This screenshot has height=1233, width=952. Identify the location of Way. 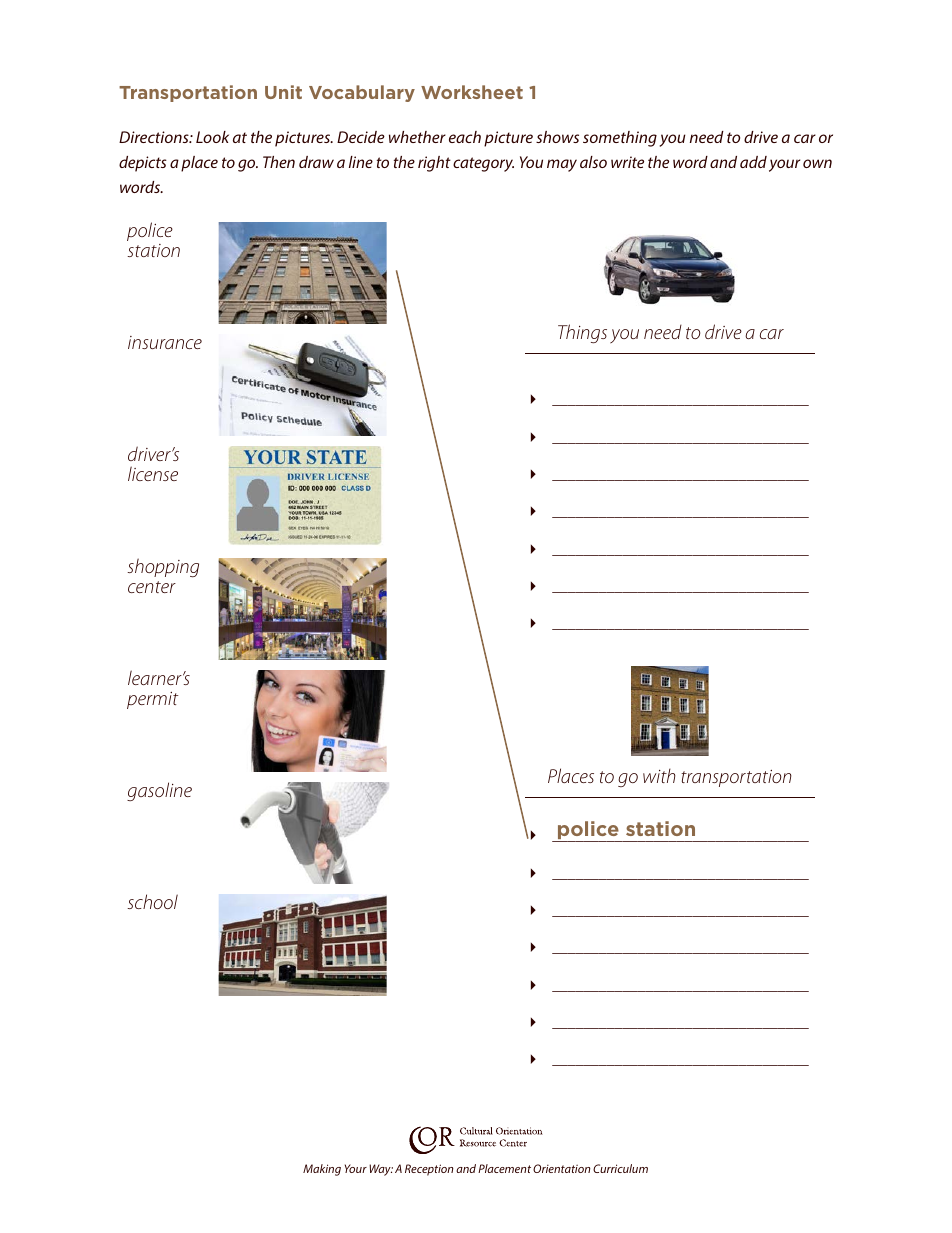
(381, 1170).
